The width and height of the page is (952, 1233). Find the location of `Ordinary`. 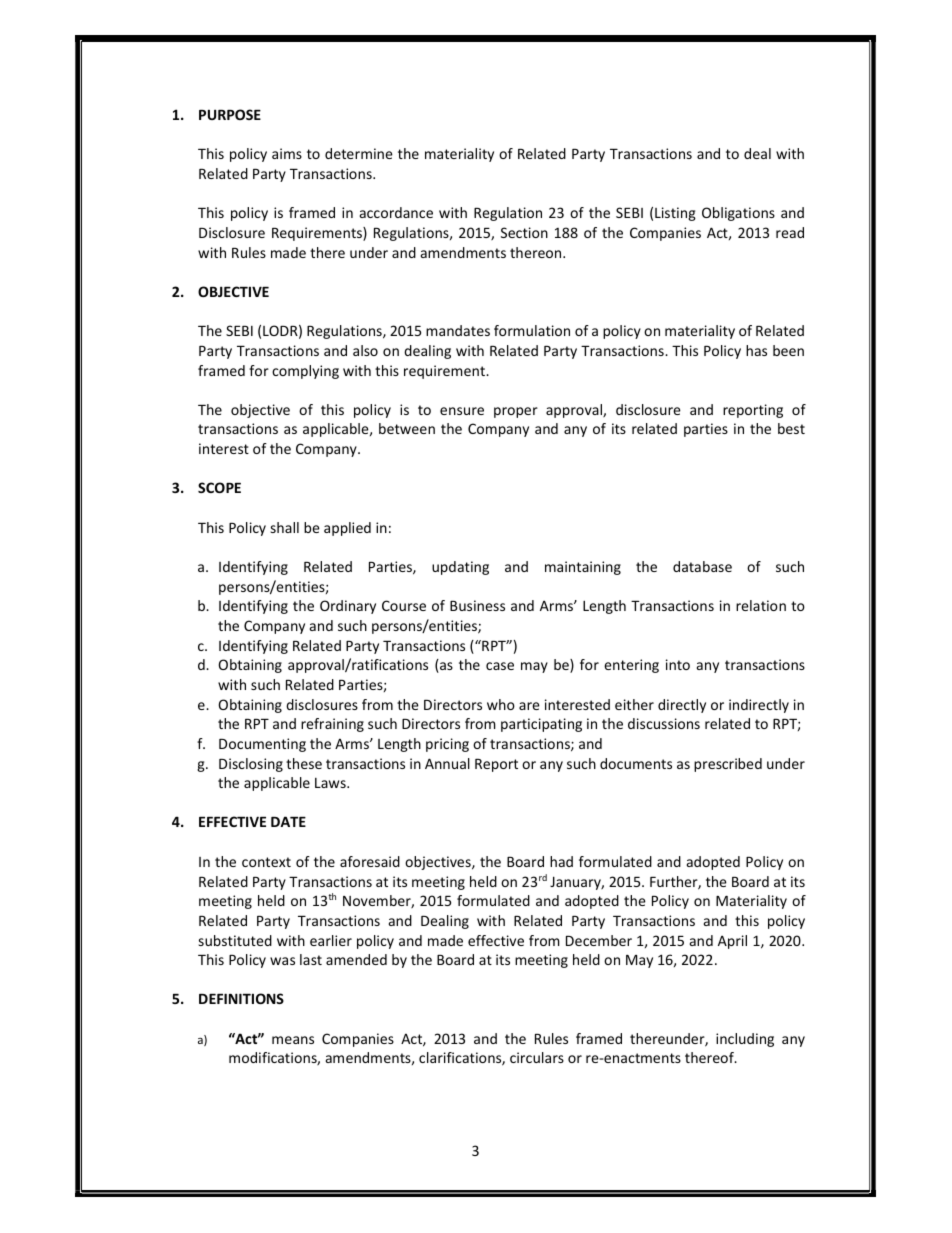

Ordinary is located at coordinates (348, 607).
